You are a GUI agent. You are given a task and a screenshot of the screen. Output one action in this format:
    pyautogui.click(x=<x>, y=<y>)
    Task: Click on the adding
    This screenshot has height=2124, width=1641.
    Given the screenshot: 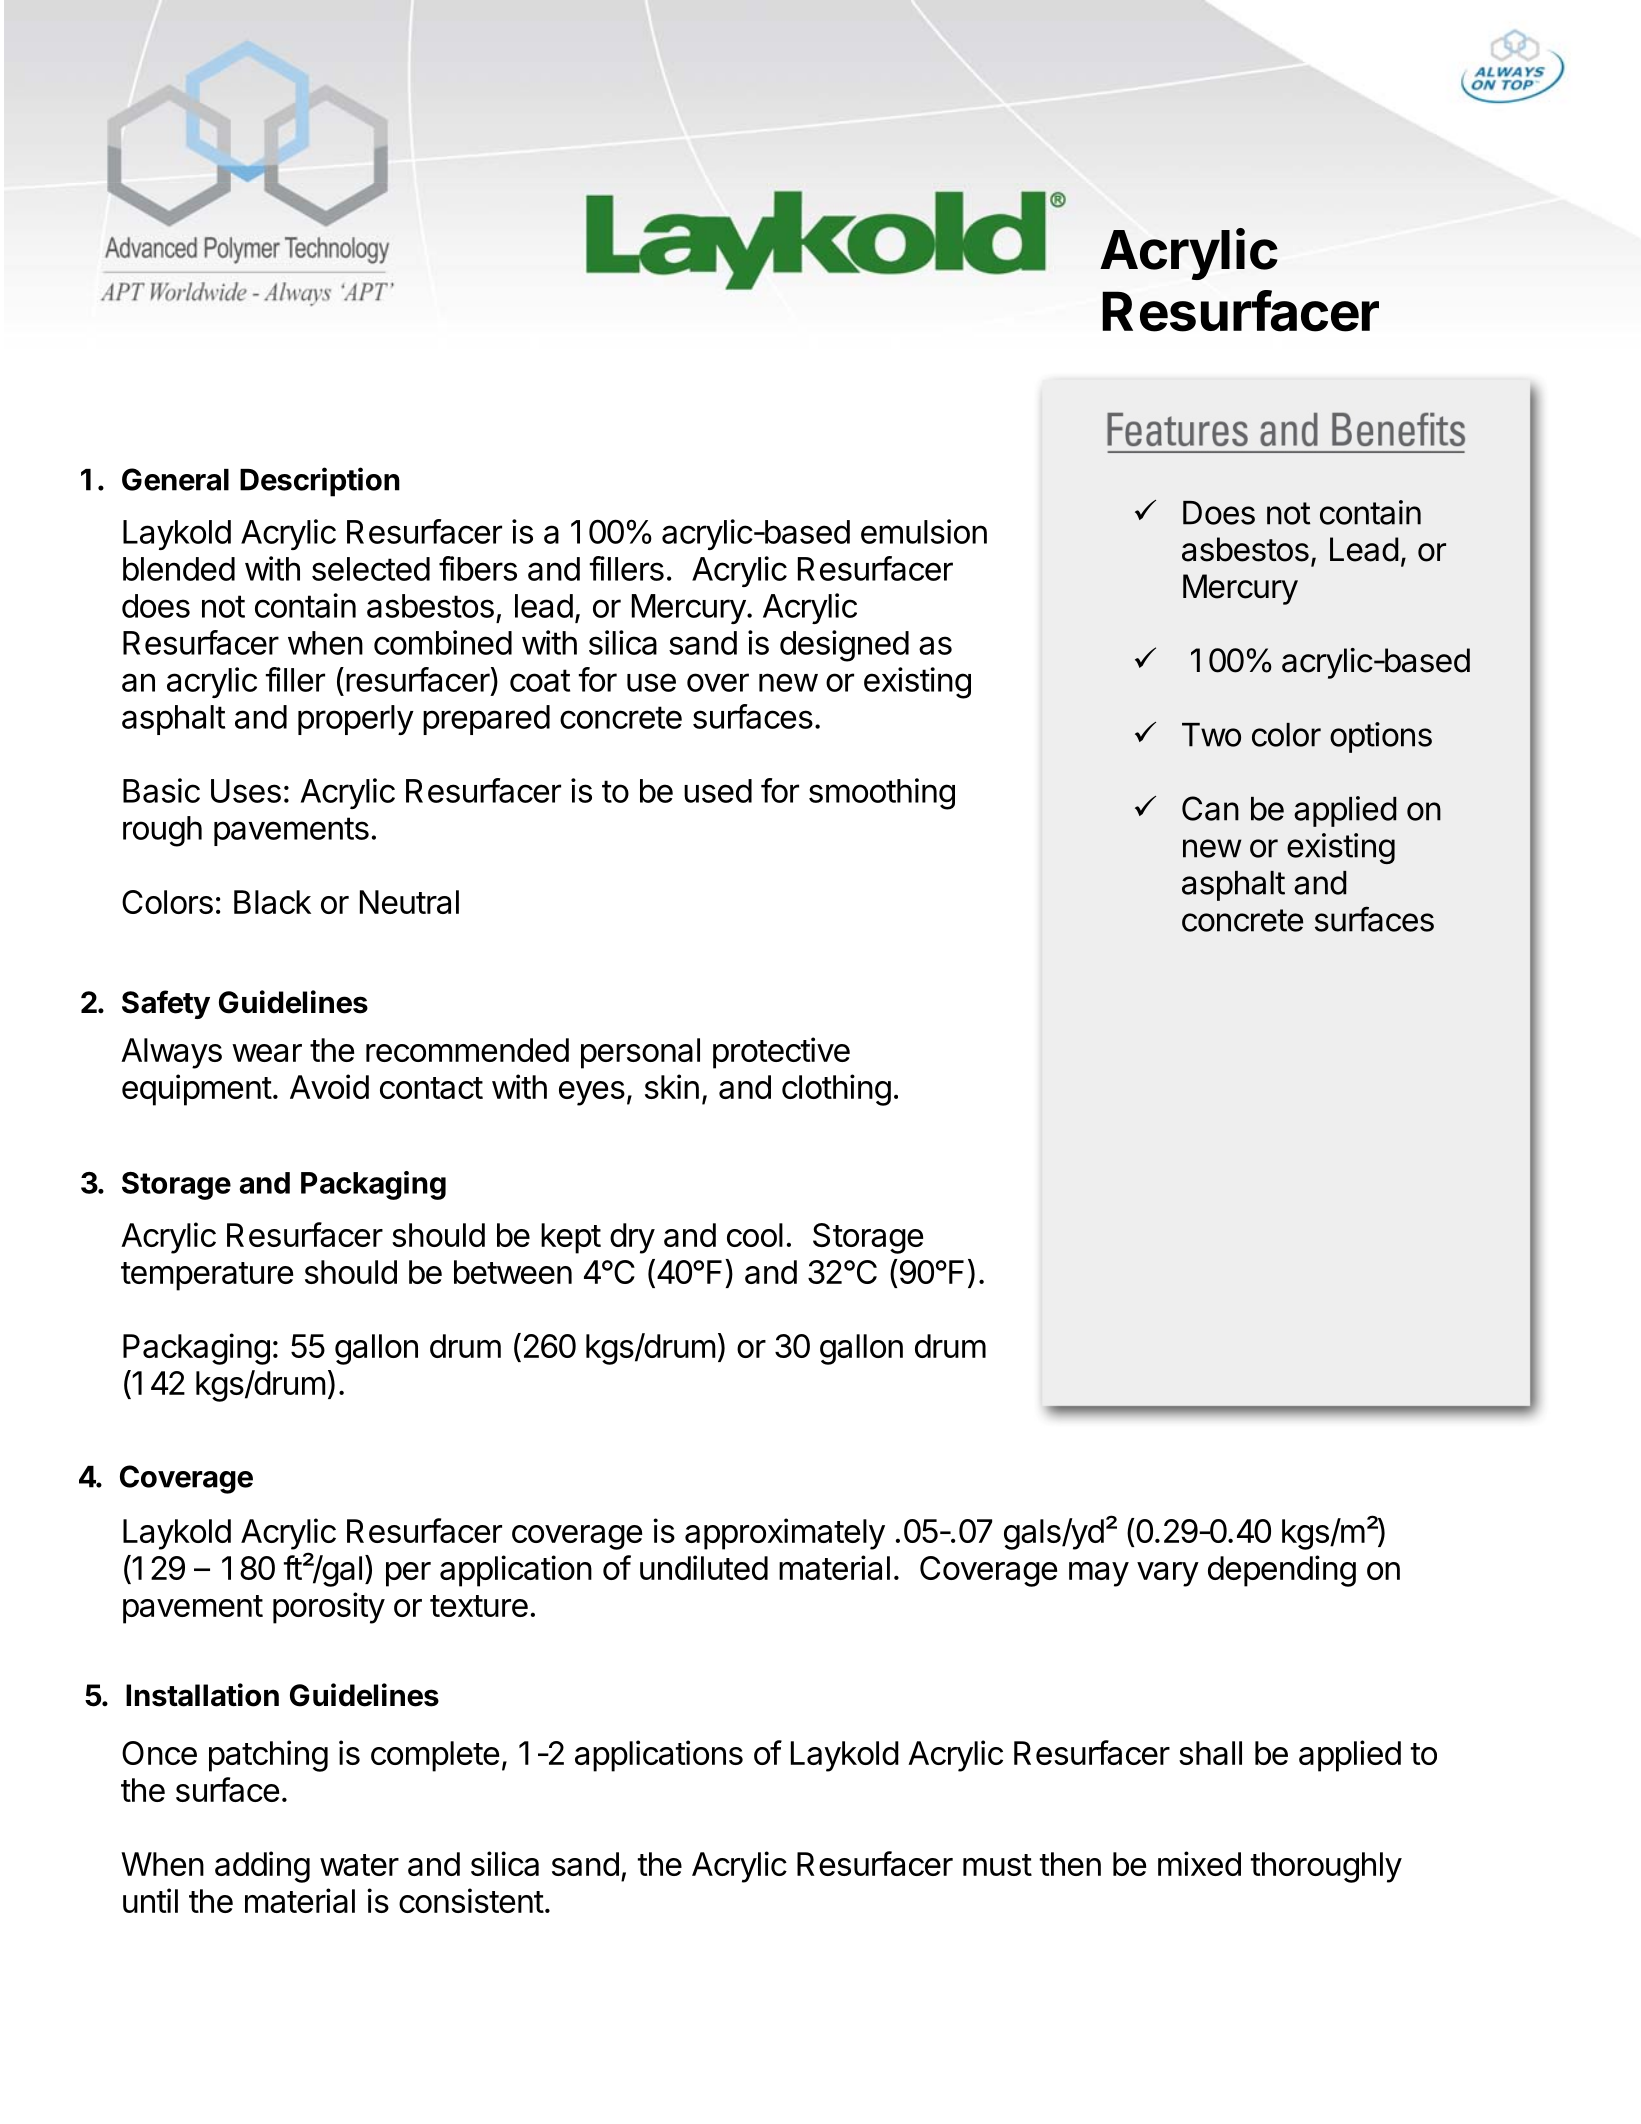 What is the action you would take?
    pyautogui.click(x=262, y=1867)
